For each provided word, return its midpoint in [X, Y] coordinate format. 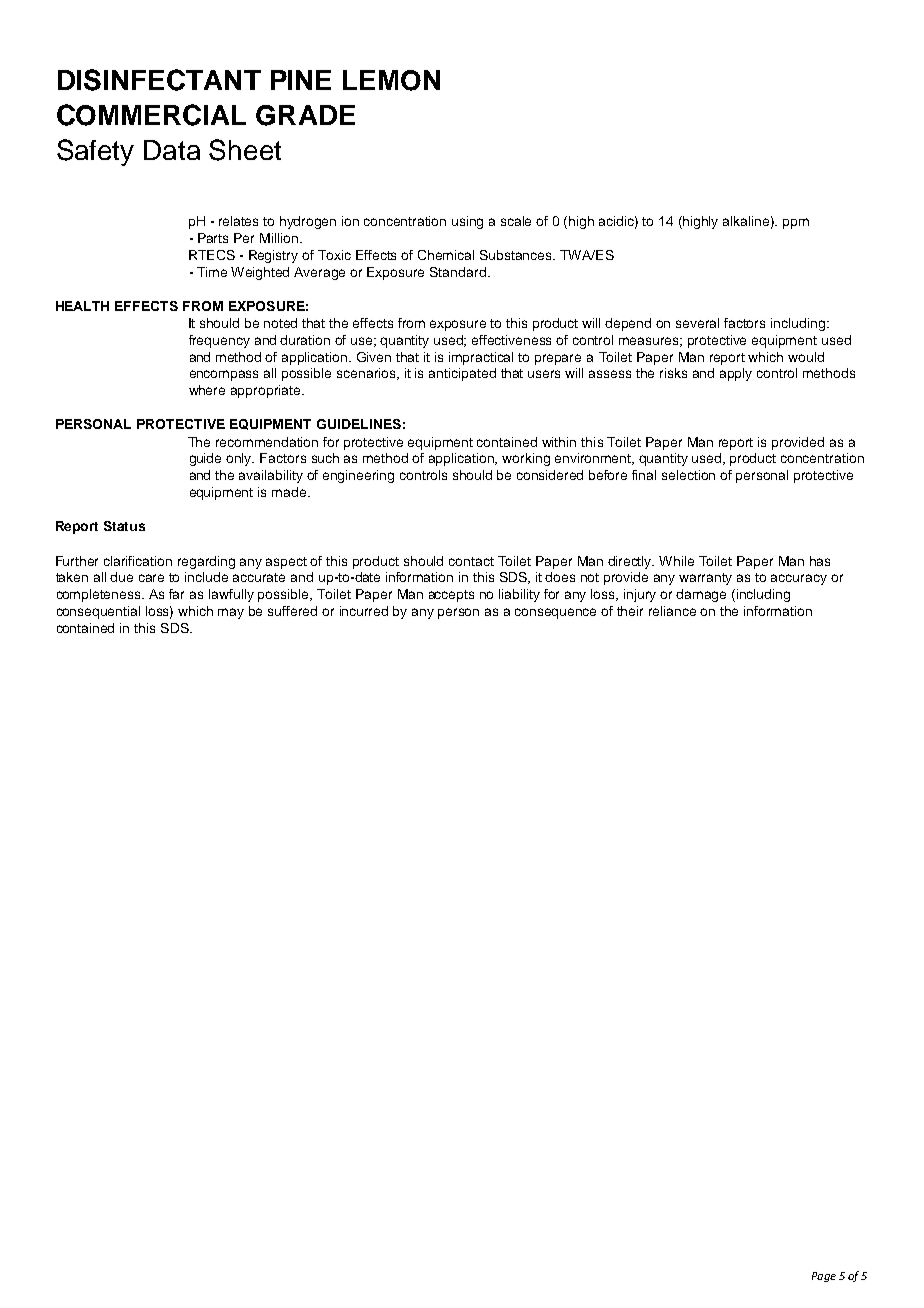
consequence [555, 613]
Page [824, 1277]
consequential [98, 612]
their [630, 611]
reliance [672, 611]
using [467, 222]
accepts [451, 596]
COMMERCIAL [151, 115]
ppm [796, 223]
